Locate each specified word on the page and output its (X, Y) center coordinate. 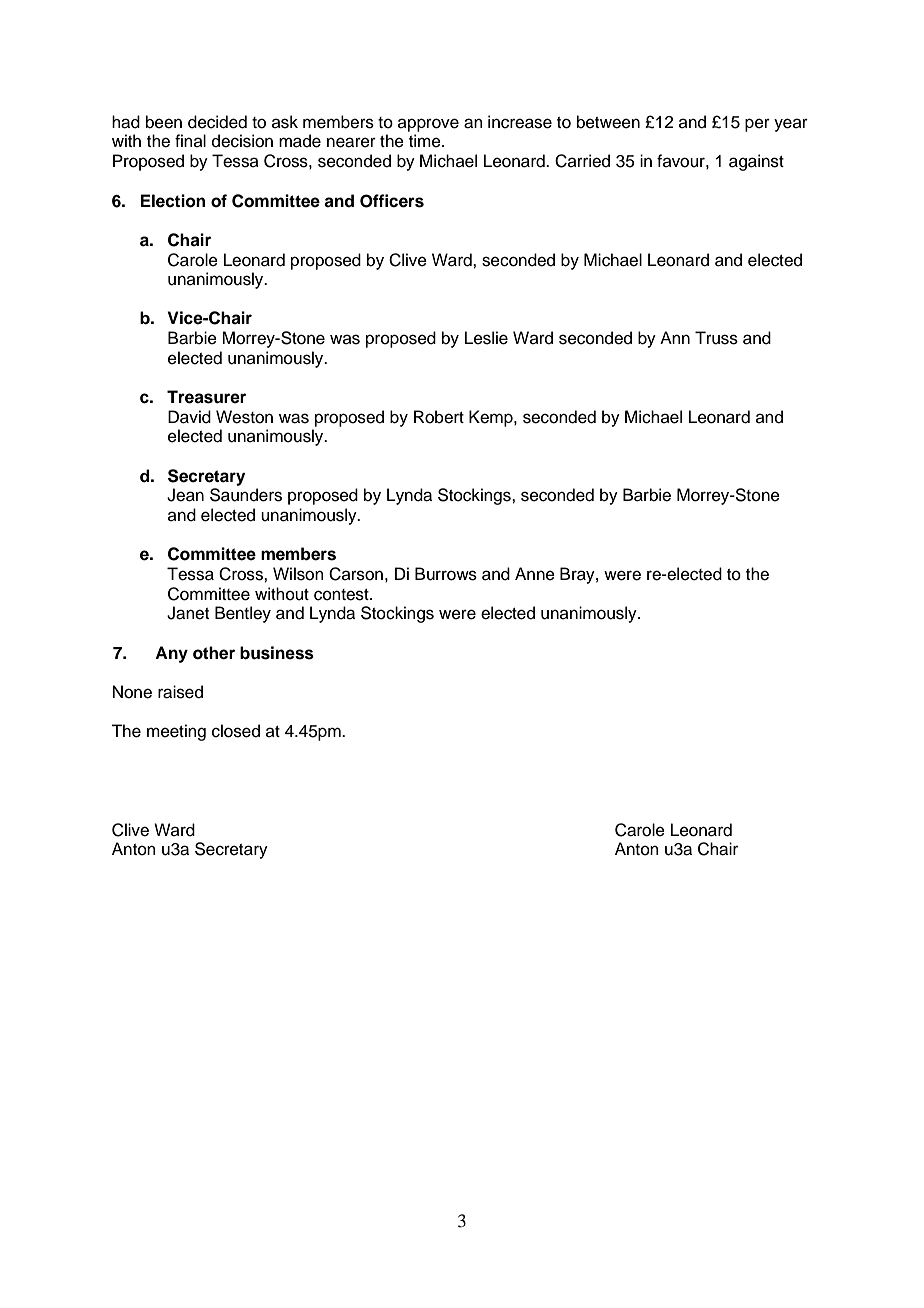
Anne (535, 574)
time (426, 141)
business (277, 653)
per (757, 125)
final (190, 140)
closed (236, 731)
